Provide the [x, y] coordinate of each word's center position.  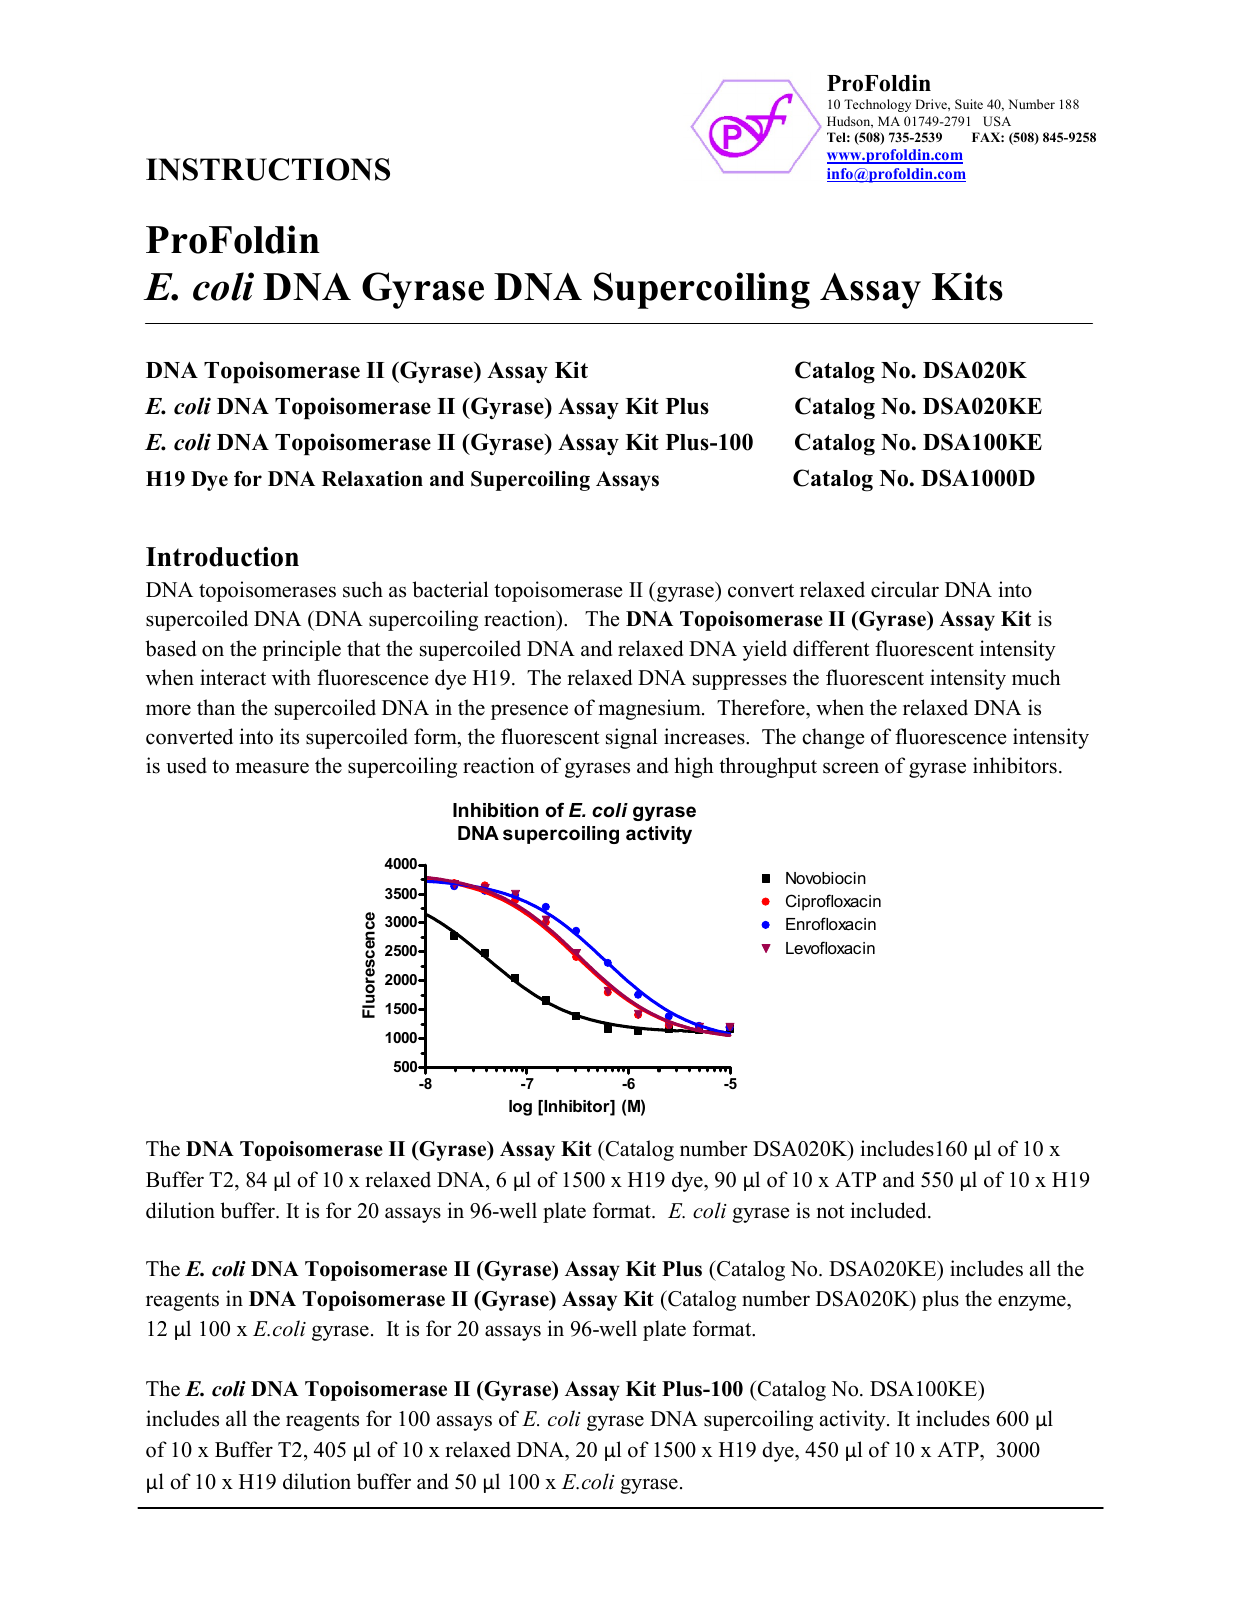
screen [851, 768]
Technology [877, 105]
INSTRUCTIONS [268, 169]
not [831, 1212]
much [1036, 677]
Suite [969, 104]
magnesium [651, 709]
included [890, 1210]
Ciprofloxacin [833, 902]
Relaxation [372, 479]
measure [272, 768]
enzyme [1033, 1303]
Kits [967, 286]
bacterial [450, 589]
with [291, 677]
